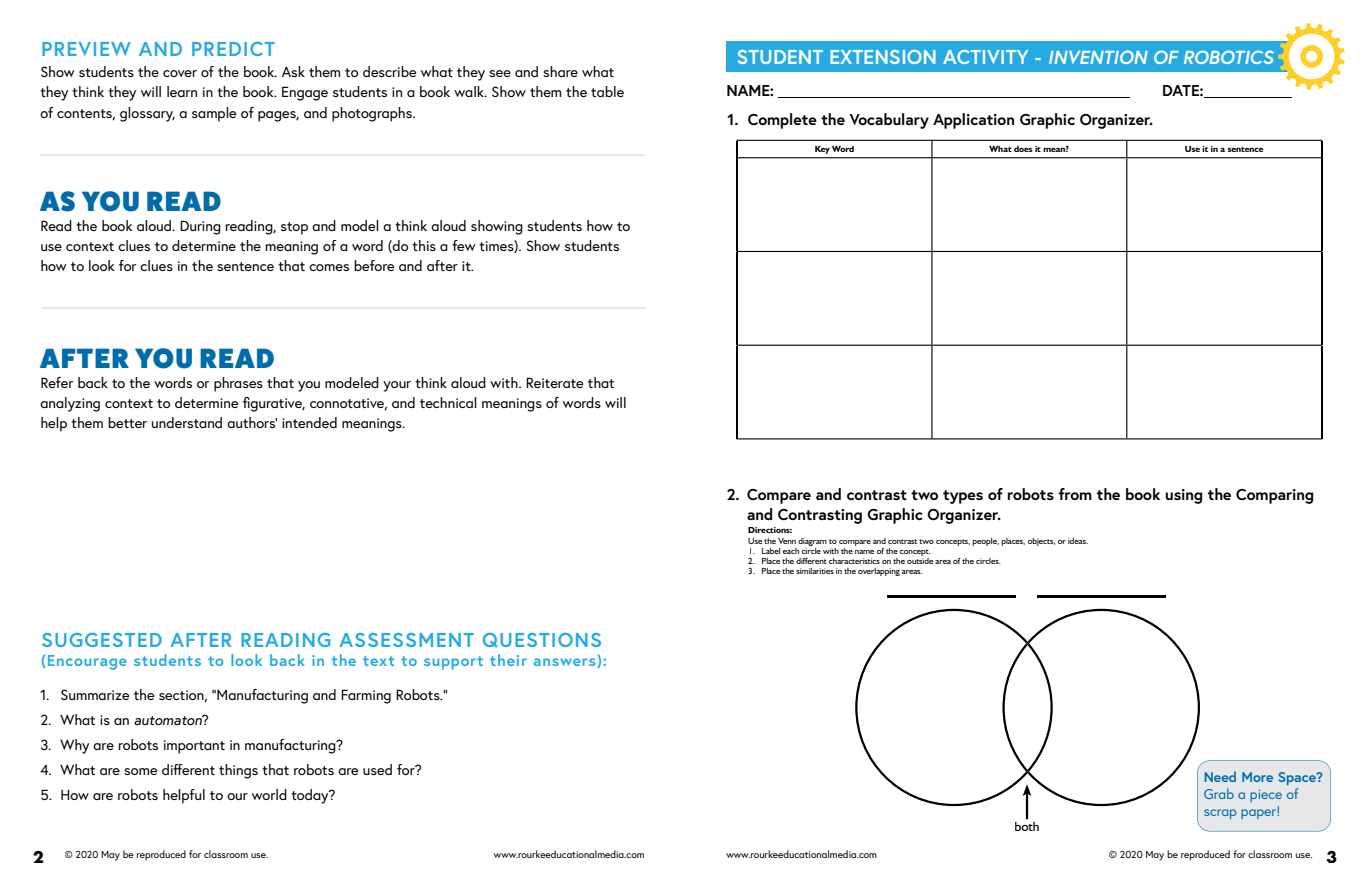  I want to click on does, so click(1023, 149).
